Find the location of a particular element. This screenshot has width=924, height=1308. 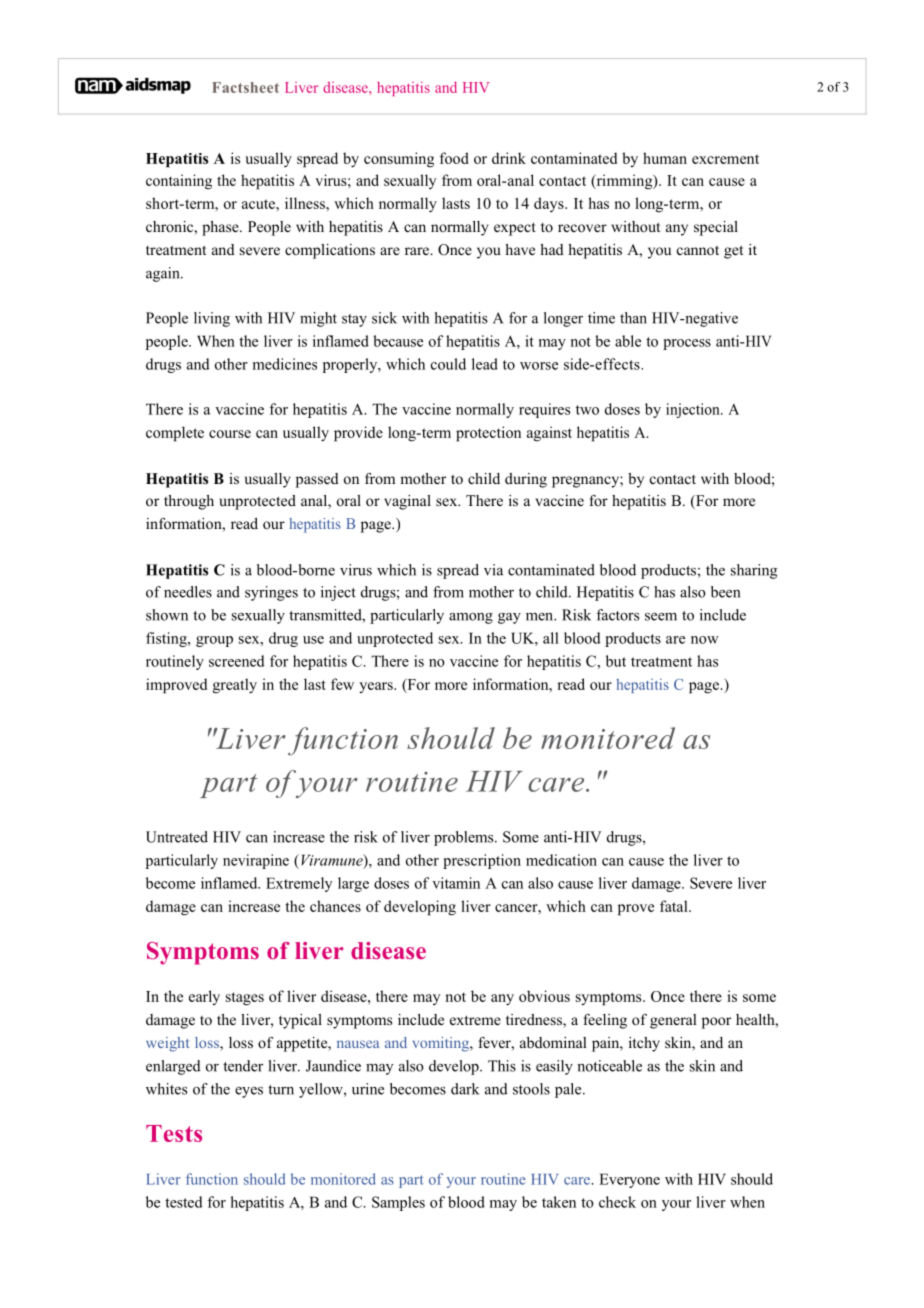

vomiting is located at coordinates (441, 1044).
